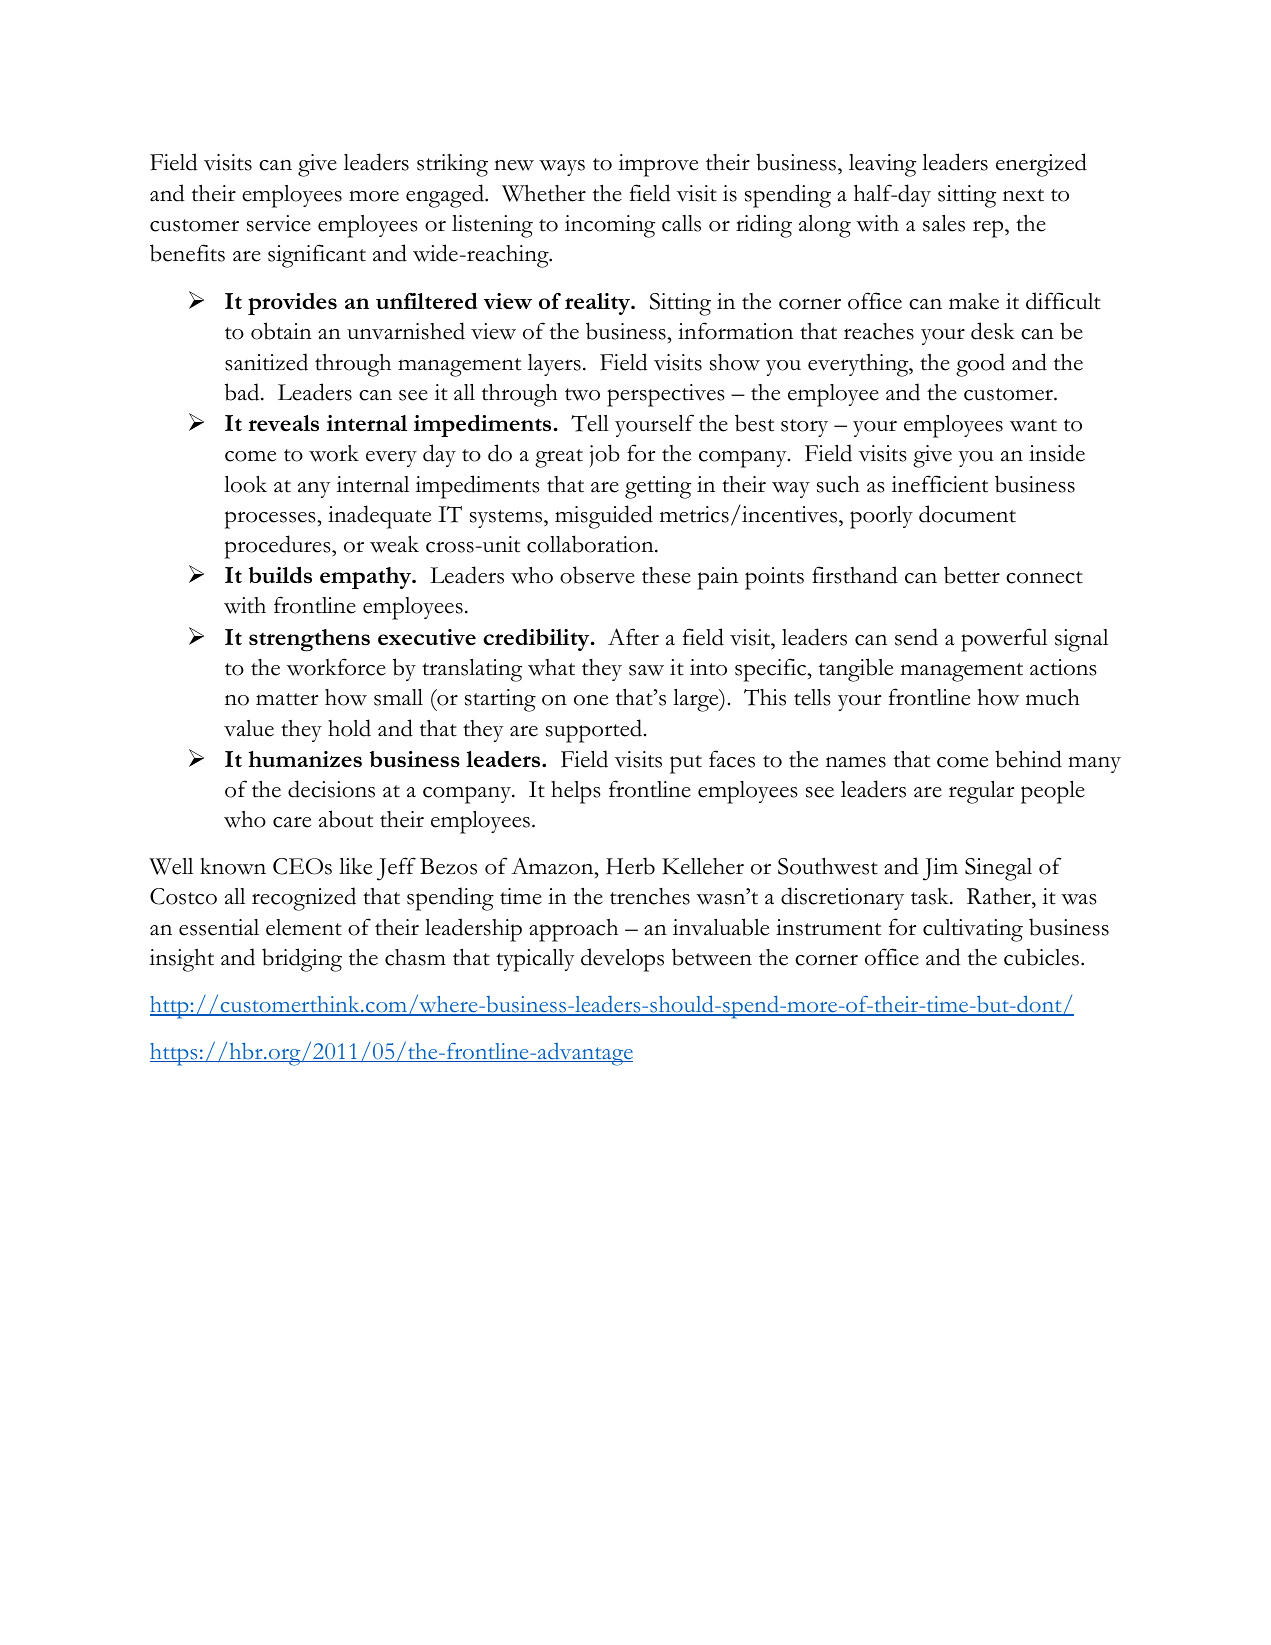 This image has height=1645, width=1271. I want to click on these, so click(666, 575).
